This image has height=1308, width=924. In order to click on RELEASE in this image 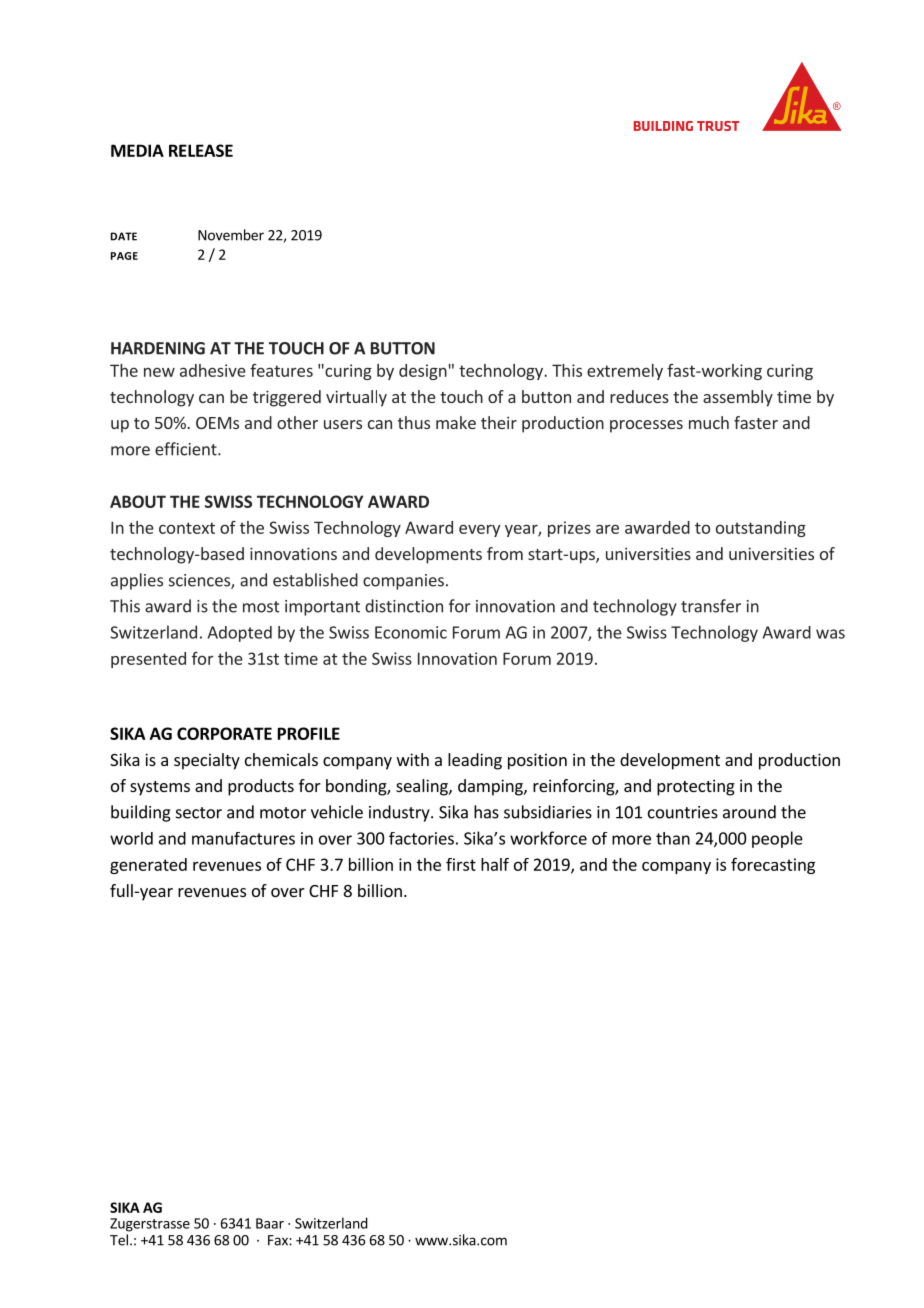, I will do `click(201, 150)`.
